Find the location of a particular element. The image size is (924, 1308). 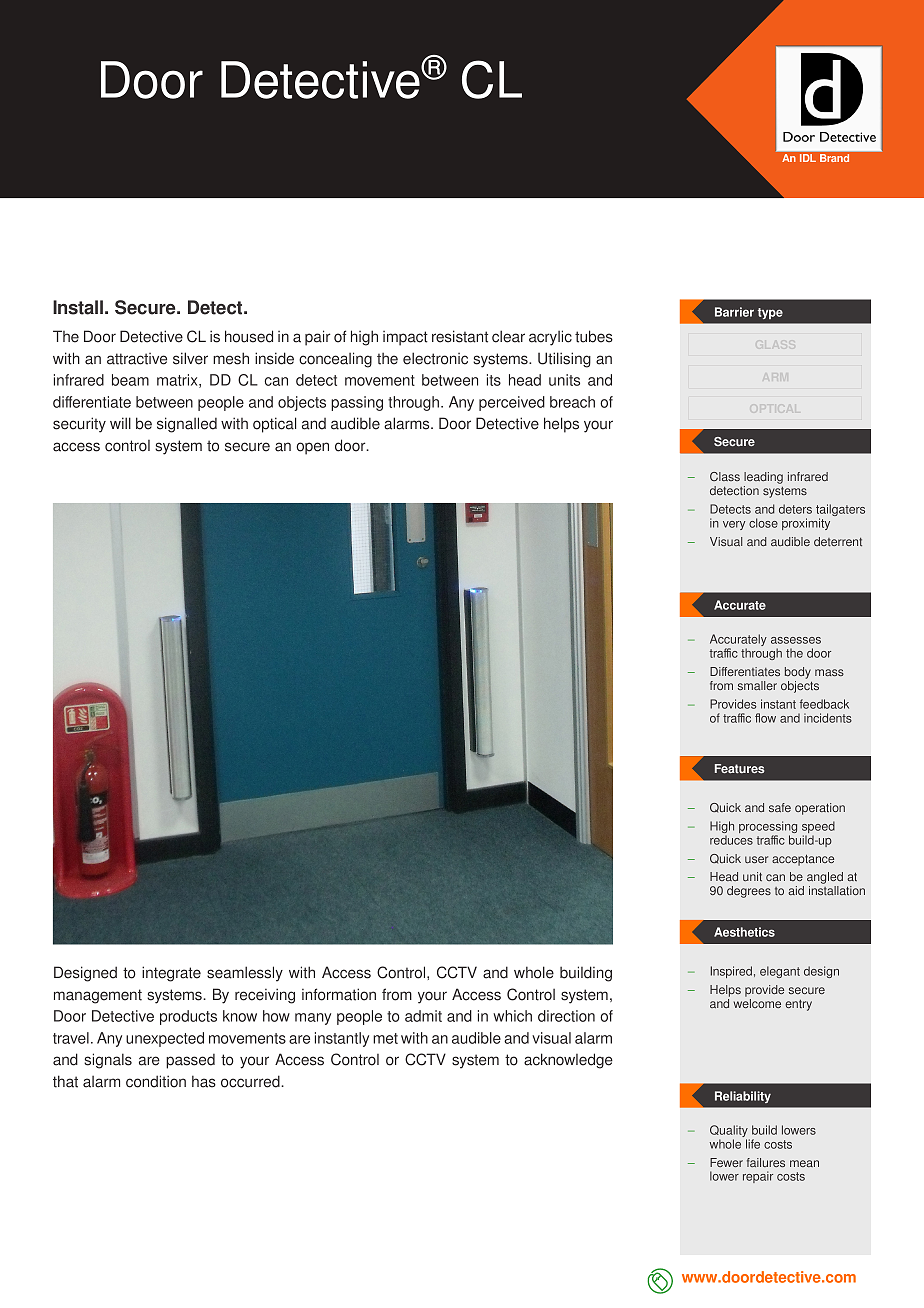

resistant is located at coordinates (460, 336).
